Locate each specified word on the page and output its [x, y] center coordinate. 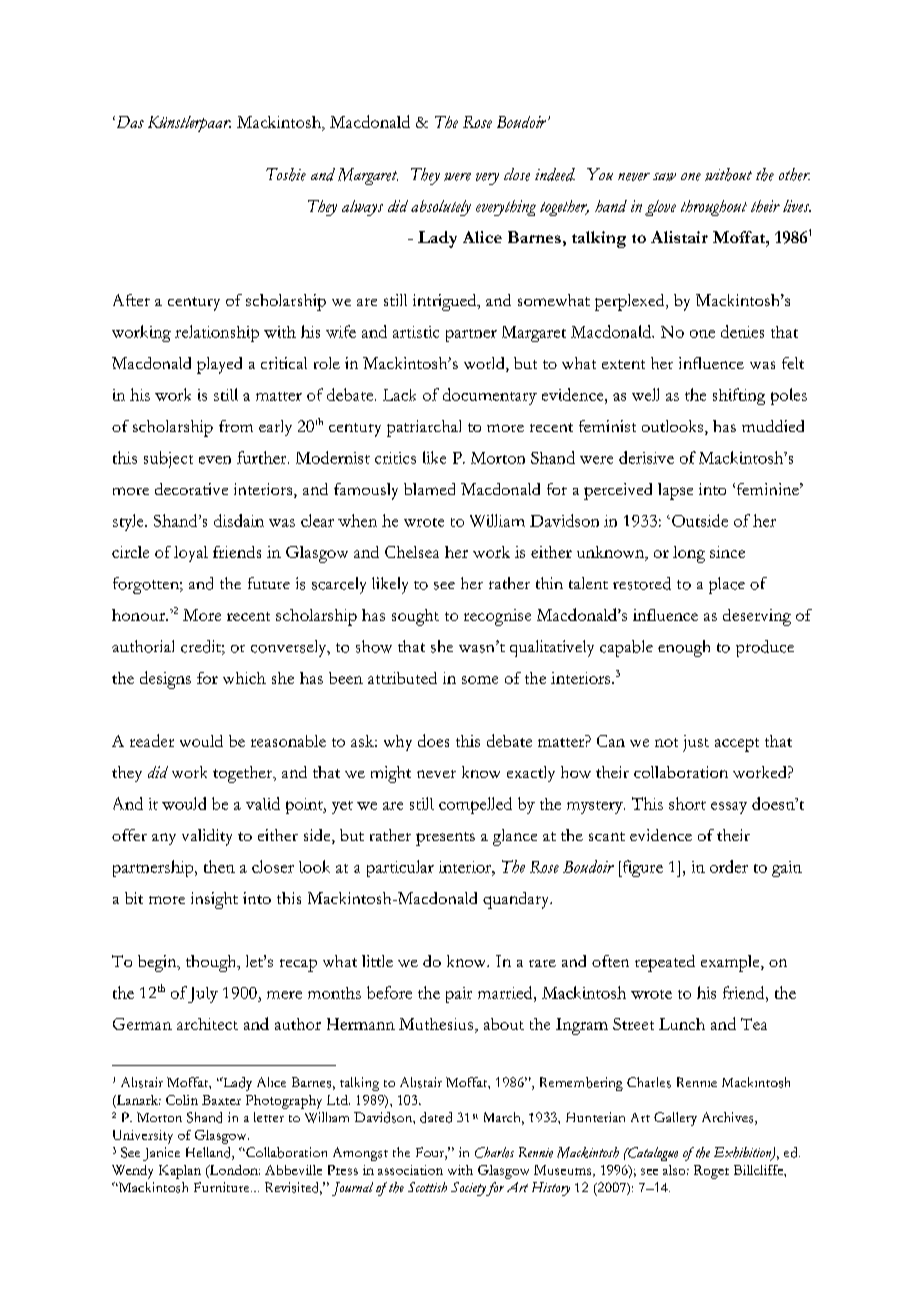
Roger [711, 1172]
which [244, 678]
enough [684, 648]
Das [129, 122]
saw [664, 177]
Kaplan [180, 1172]
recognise [497, 617]
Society [469, 1189]
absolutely [441, 208]
